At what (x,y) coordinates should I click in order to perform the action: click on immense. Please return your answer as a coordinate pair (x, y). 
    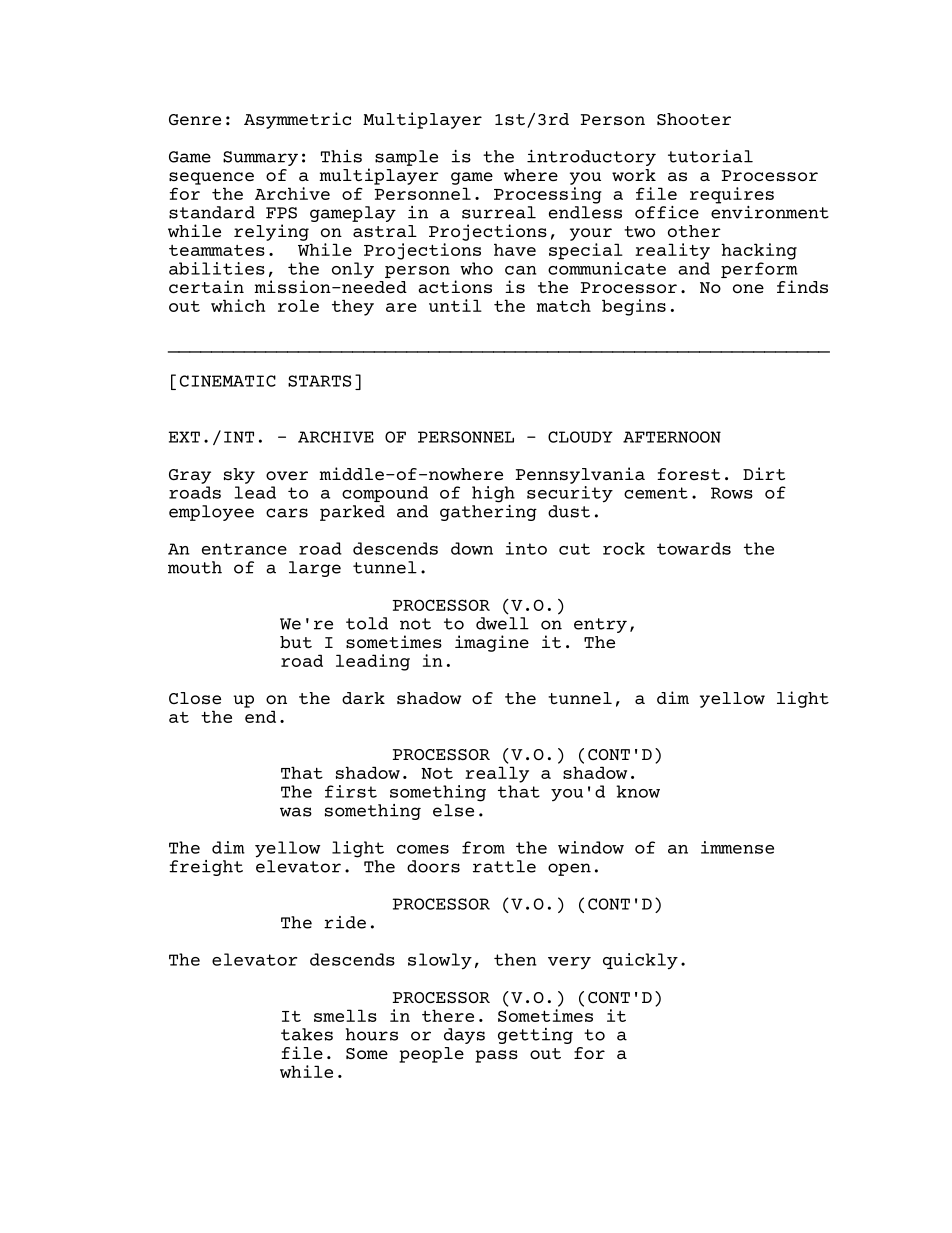
    Looking at the image, I should click on (737, 847).
